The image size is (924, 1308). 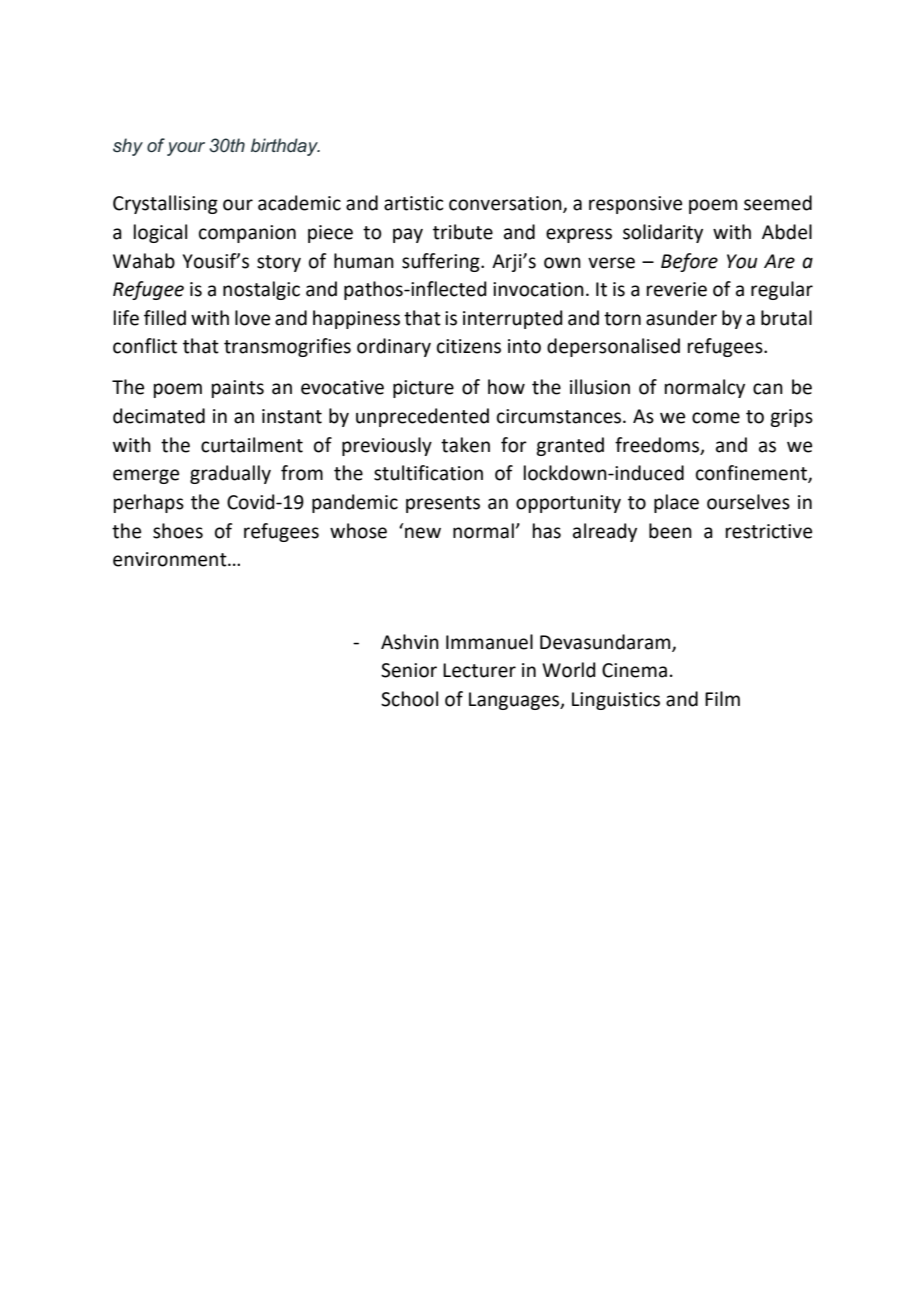 I want to click on Senior, so click(x=409, y=670).
